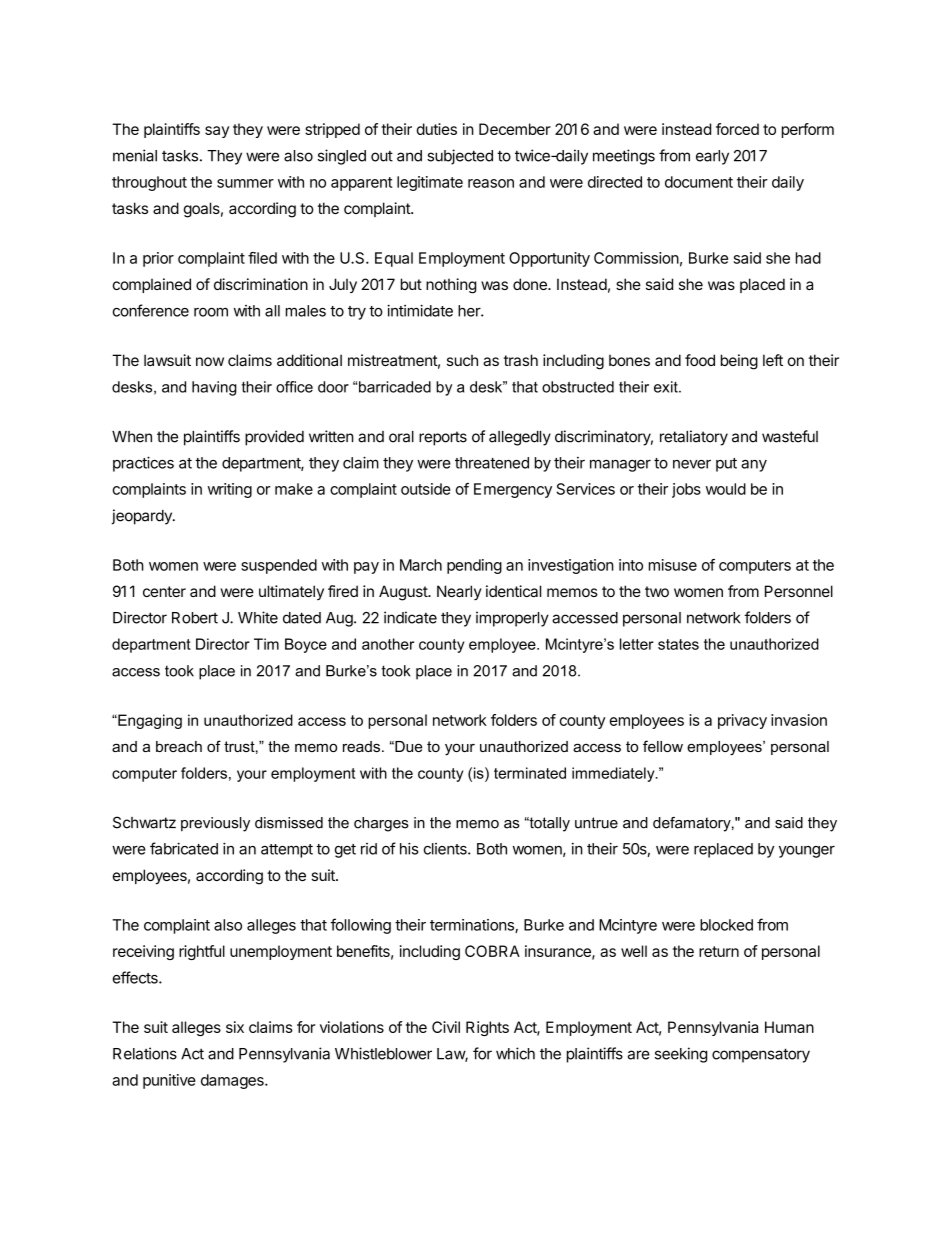 The width and height of the screenshot is (952, 1233). I want to click on subjected, so click(460, 157).
